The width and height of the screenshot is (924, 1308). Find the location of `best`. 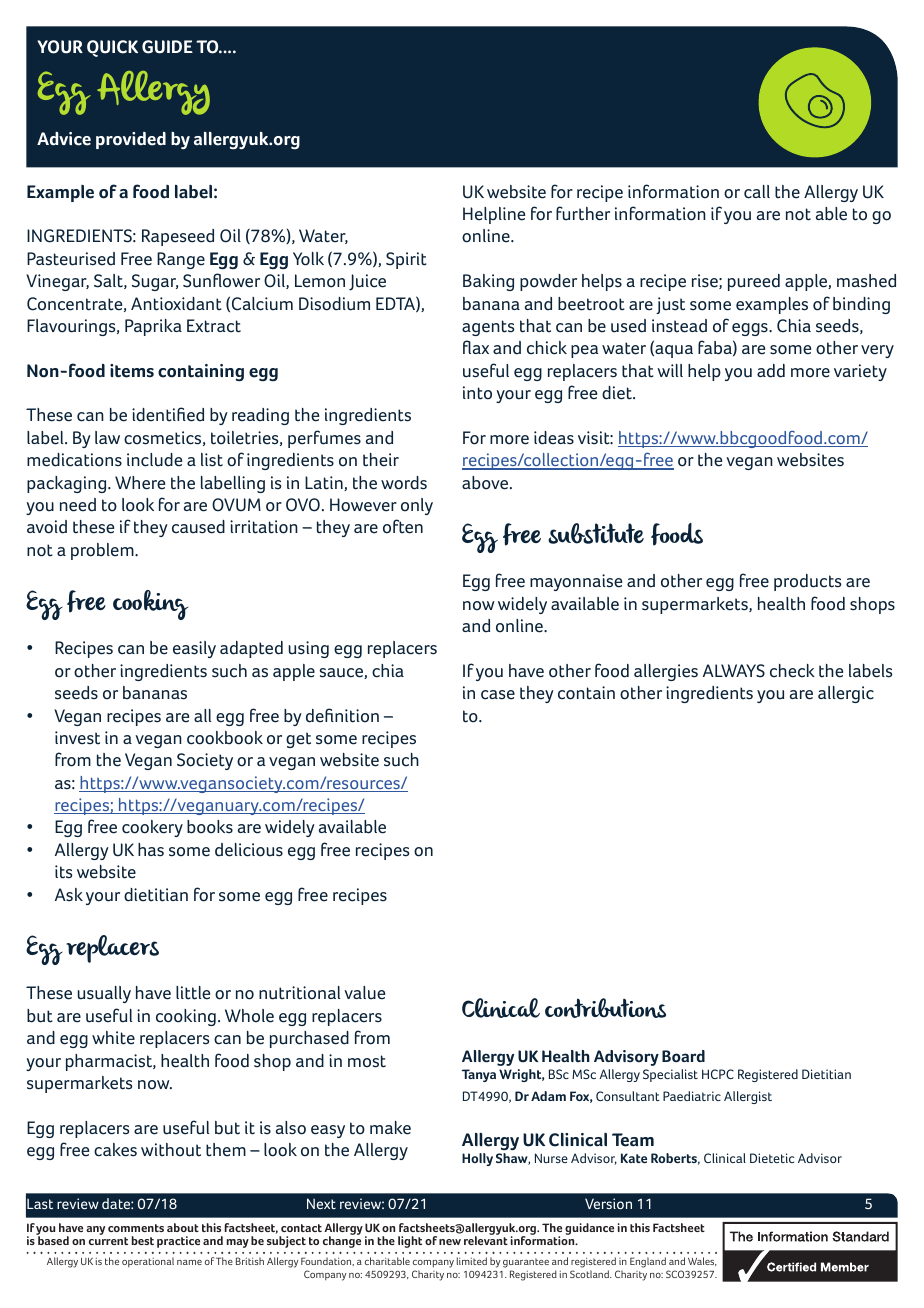

best is located at coordinates (143, 1240).
